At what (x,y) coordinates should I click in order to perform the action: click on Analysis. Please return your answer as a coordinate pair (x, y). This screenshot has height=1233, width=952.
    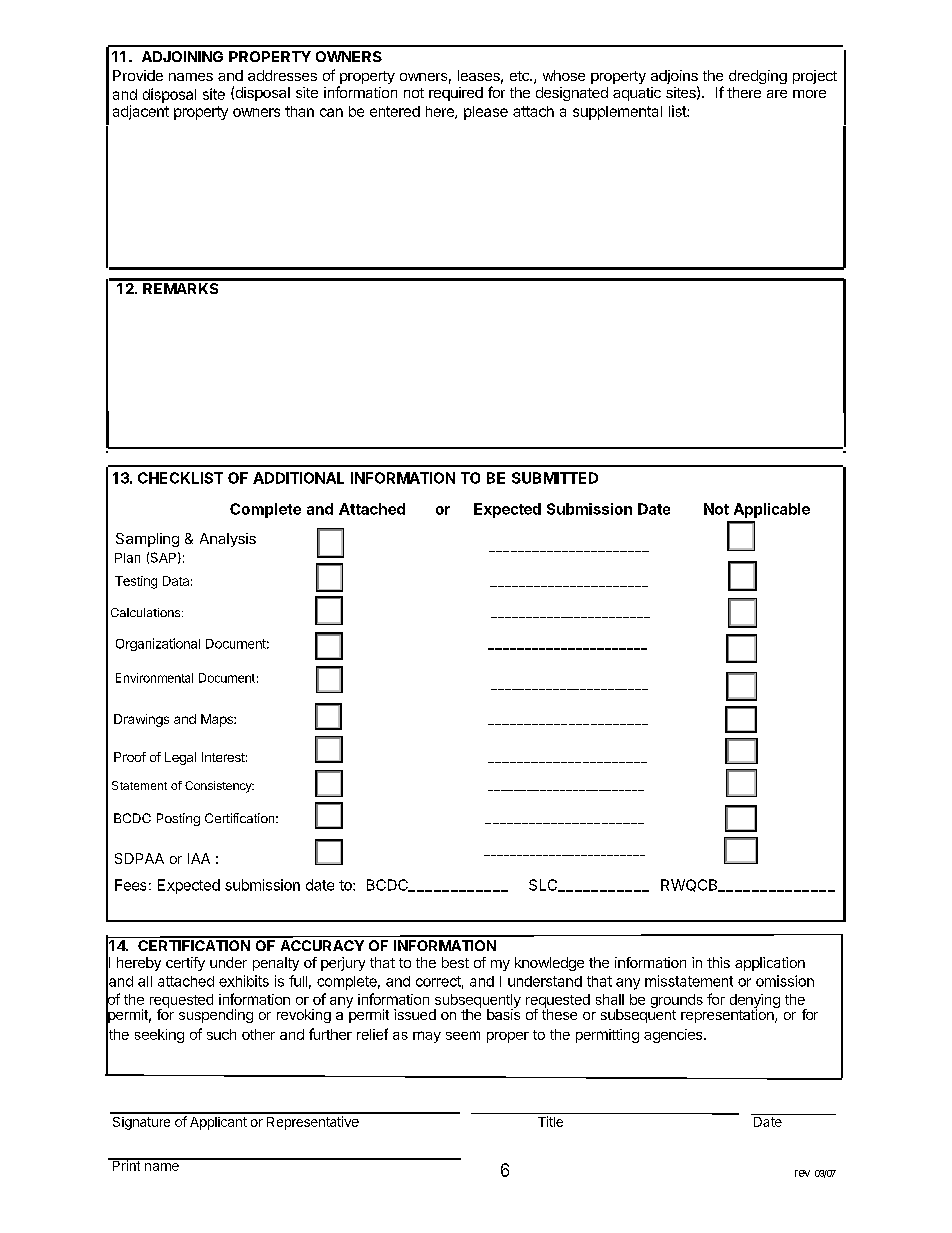
    Looking at the image, I should click on (228, 540).
